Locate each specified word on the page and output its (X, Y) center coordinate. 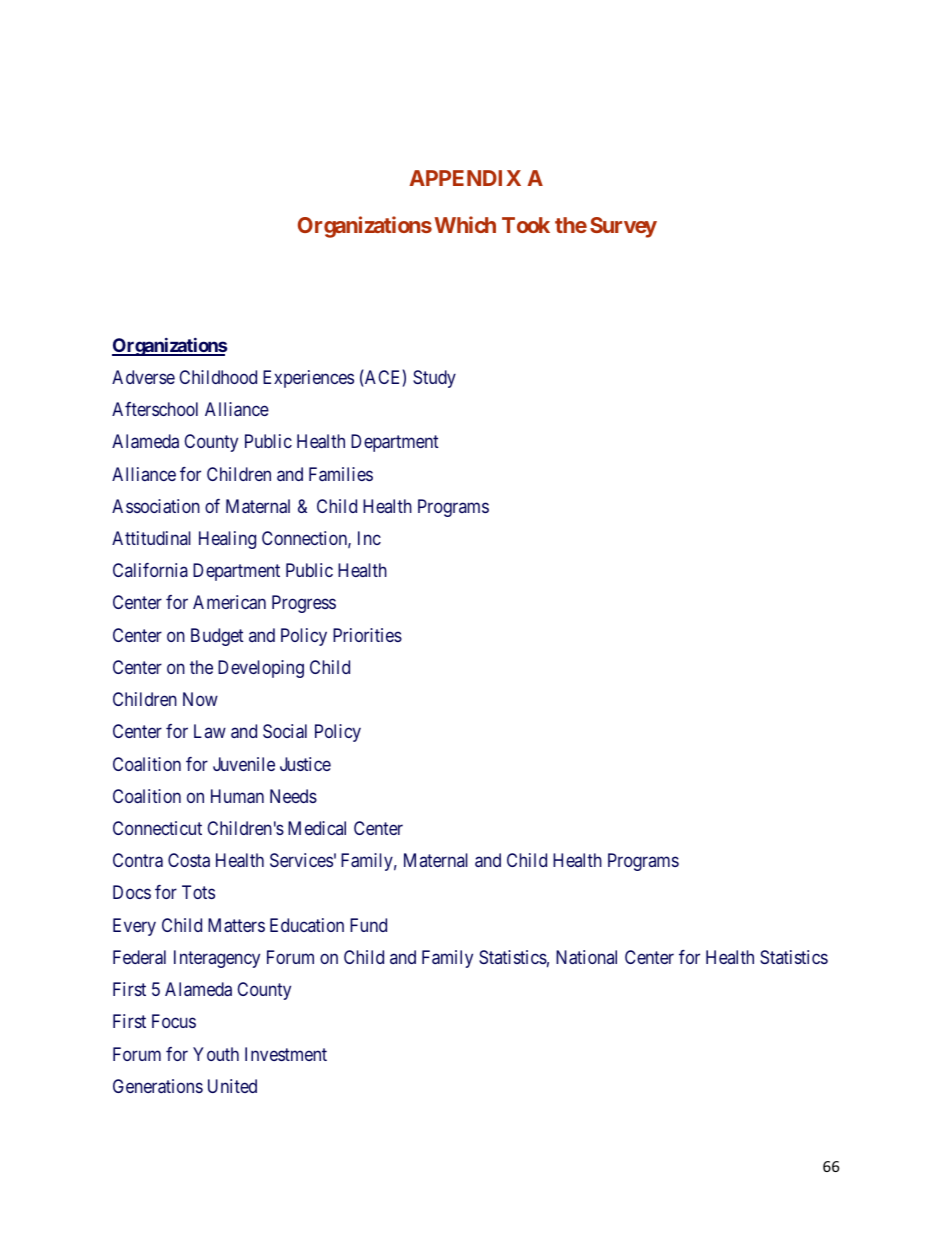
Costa (189, 860)
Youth (216, 1054)
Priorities (367, 635)
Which (465, 224)
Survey (623, 227)
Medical (317, 828)
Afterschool (155, 409)
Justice (305, 764)
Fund (368, 925)
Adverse (143, 377)
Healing (227, 540)
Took (526, 225)
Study (434, 379)
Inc (369, 538)
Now (200, 699)
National (586, 957)
